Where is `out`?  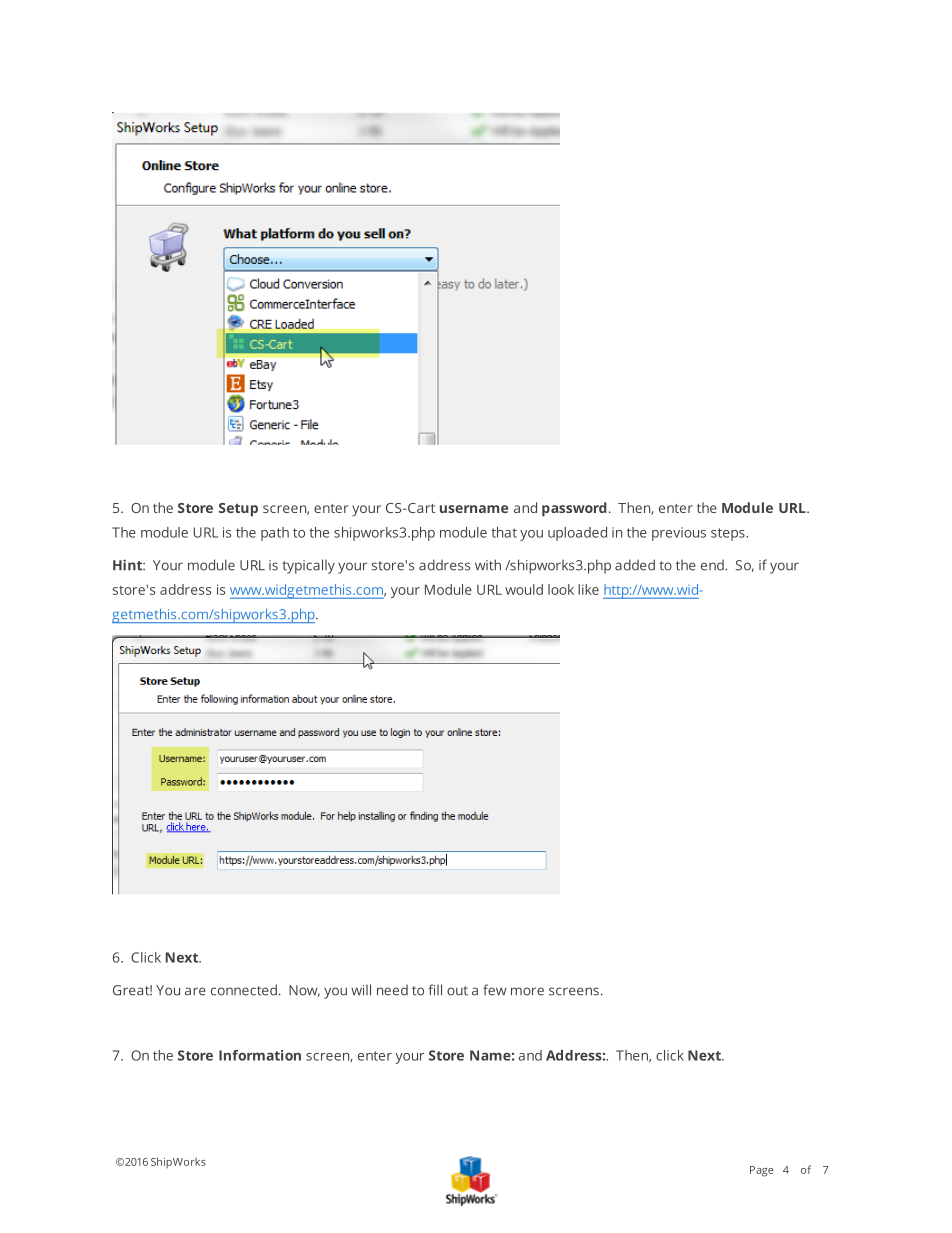
out is located at coordinates (457, 991).
